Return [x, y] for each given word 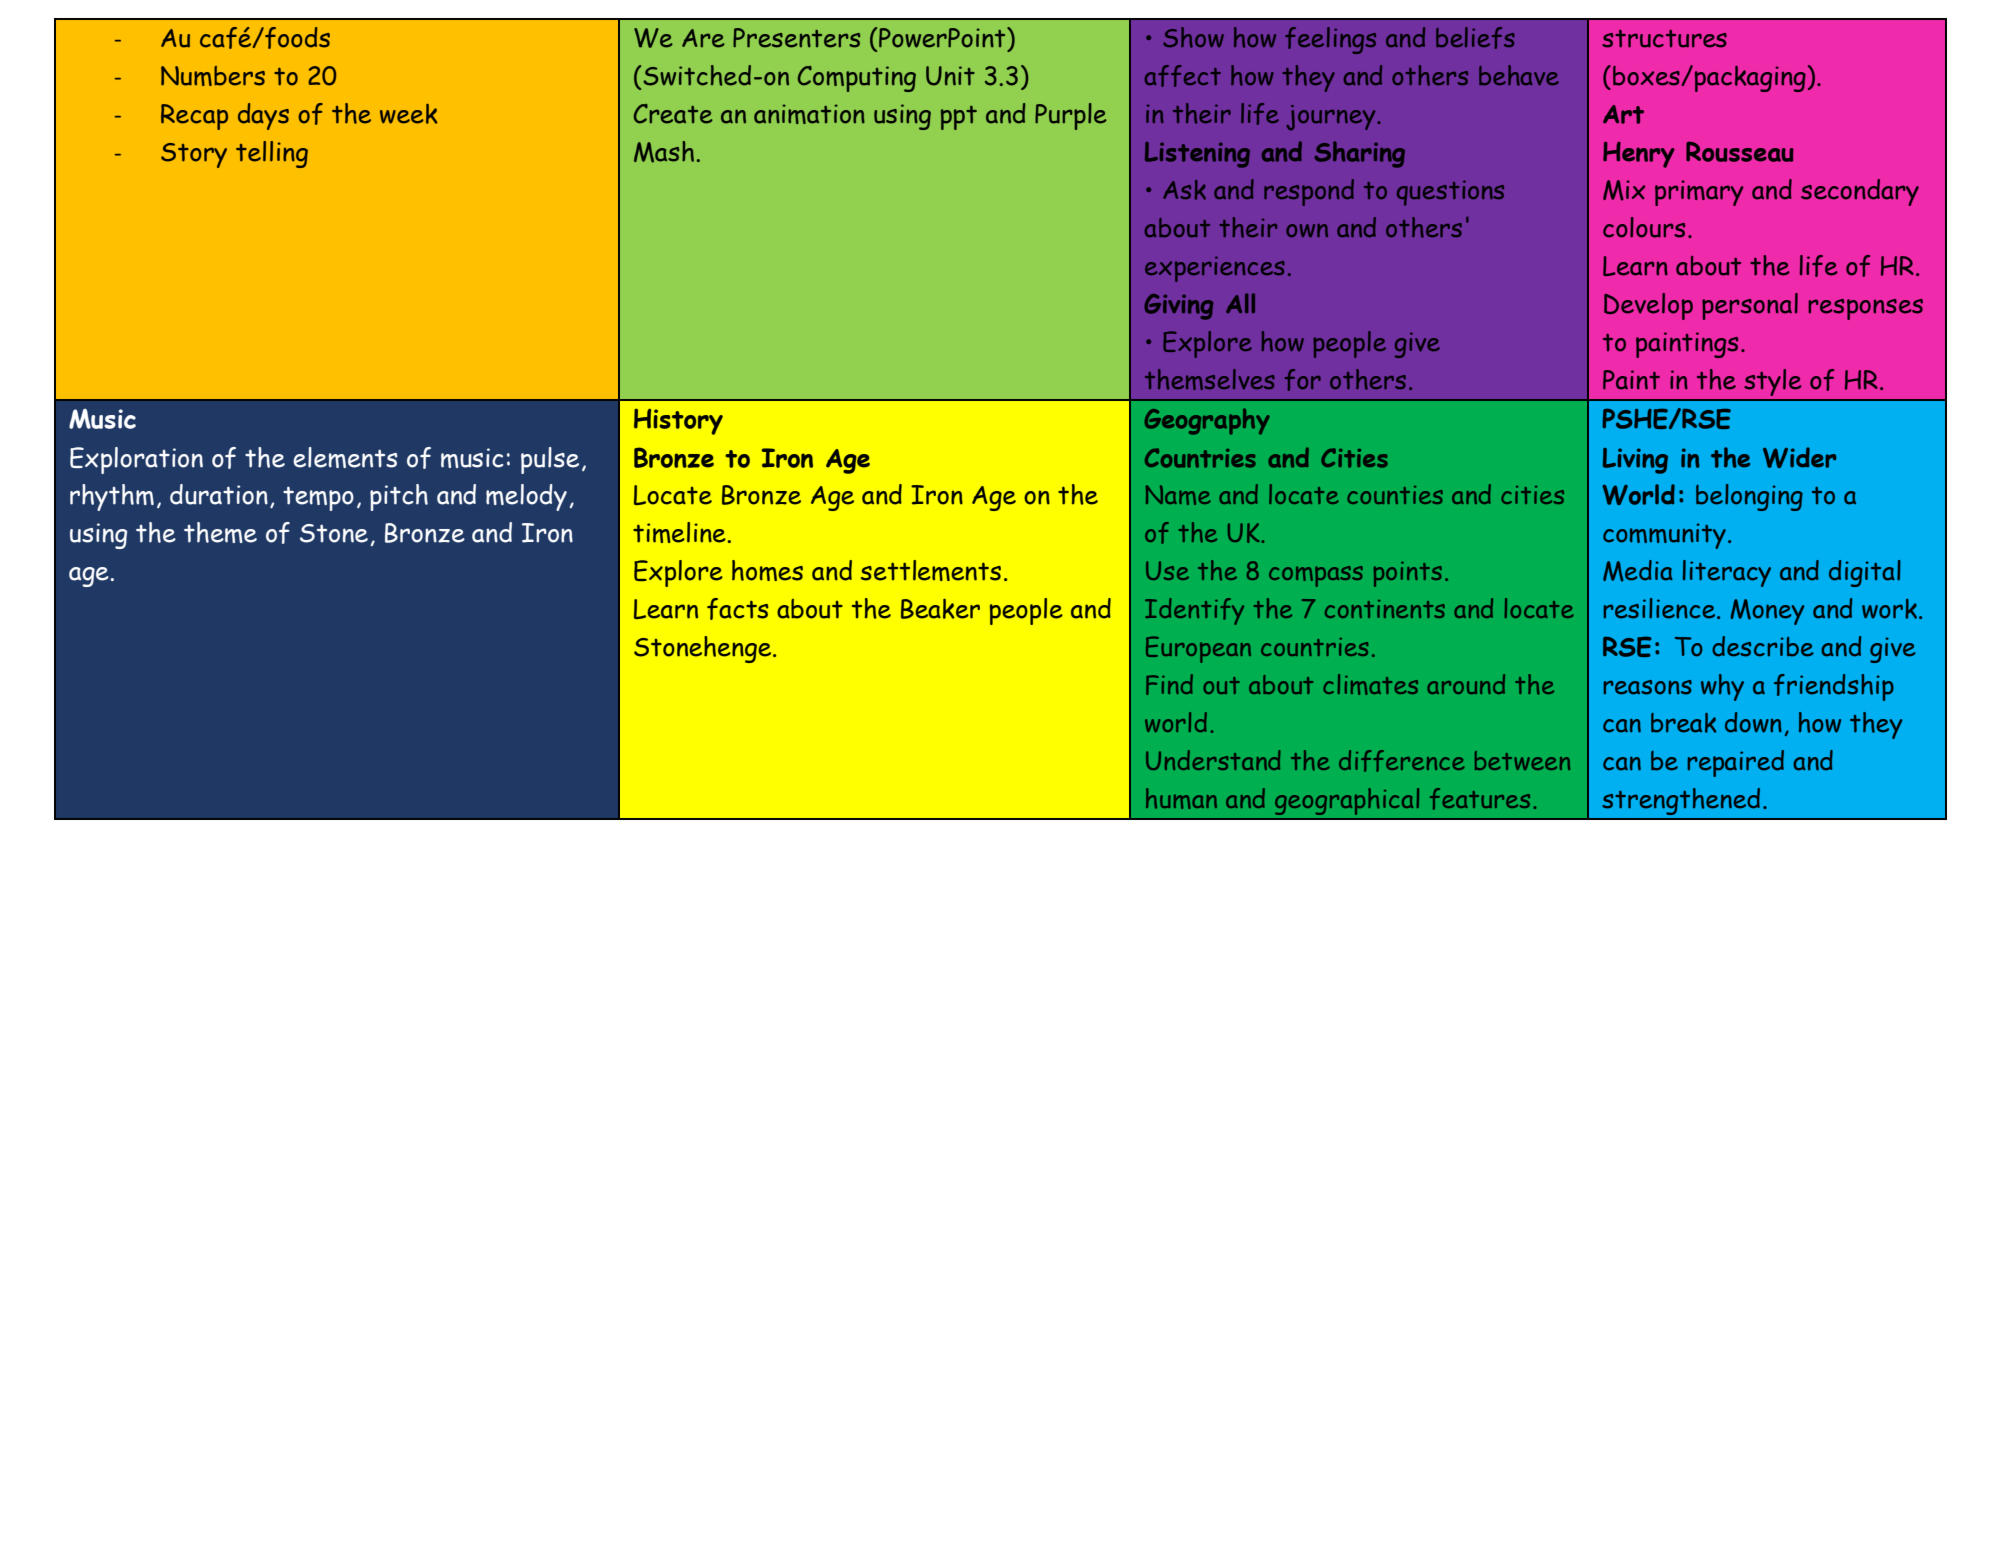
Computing [857, 79]
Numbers [213, 76]
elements [345, 457]
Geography [1207, 421]
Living [1635, 461]
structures [1664, 39]
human [1181, 798]
